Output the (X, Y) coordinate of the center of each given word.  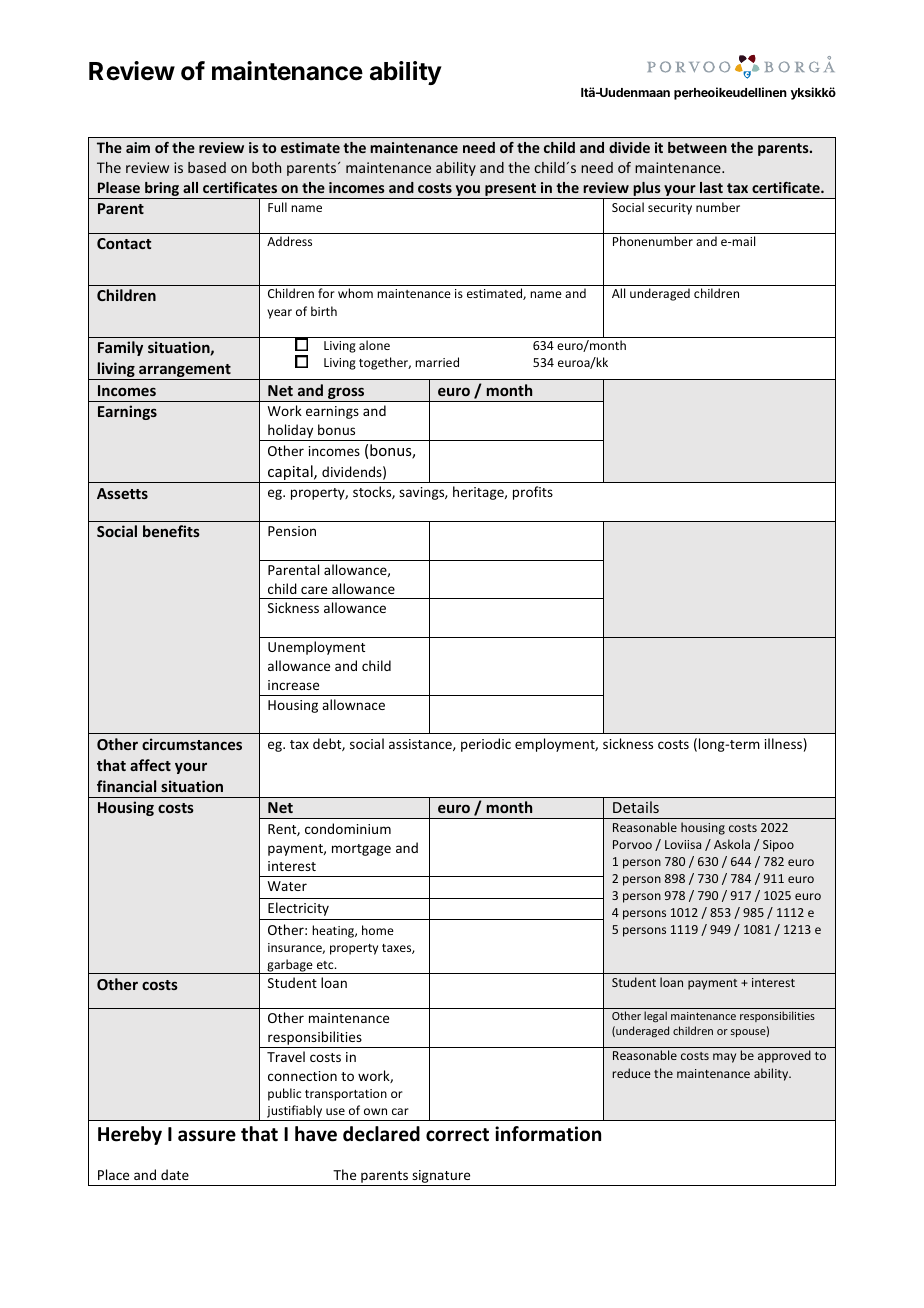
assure (207, 1136)
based (207, 167)
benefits (171, 531)
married (437, 362)
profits (533, 493)
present (511, 191)
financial (126, 786)
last (711, 187)
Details (636, 807)
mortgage (361, 850)
